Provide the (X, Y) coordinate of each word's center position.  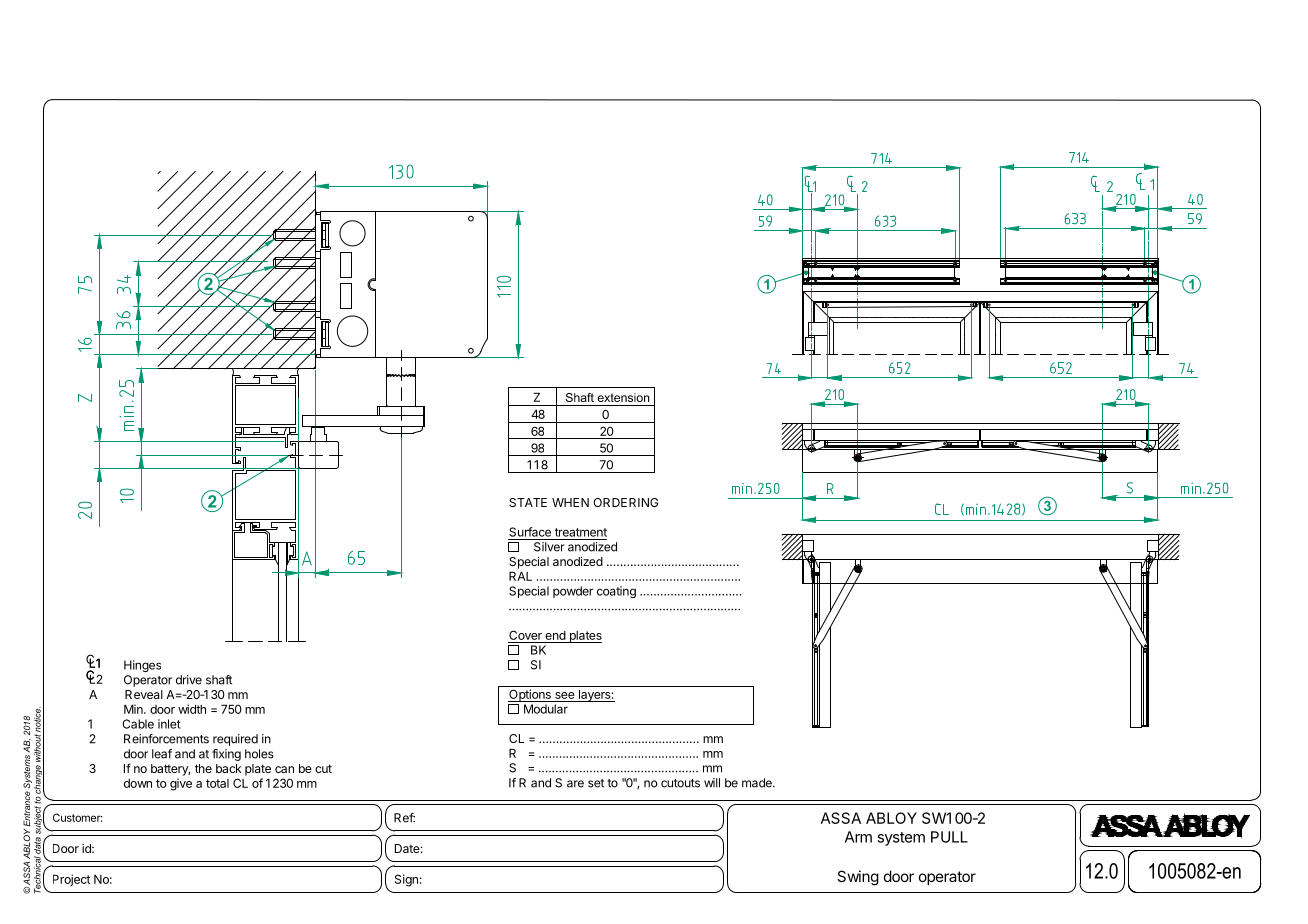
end (555, 635)
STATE (528, 502)
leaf (162, 754)
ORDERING (625, 502)
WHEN (570, 502)
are (575, 784)
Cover (525, 635)
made (758, 783)
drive (189, 680)
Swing (858, 878)
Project (71, 880)
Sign (406, 880)
